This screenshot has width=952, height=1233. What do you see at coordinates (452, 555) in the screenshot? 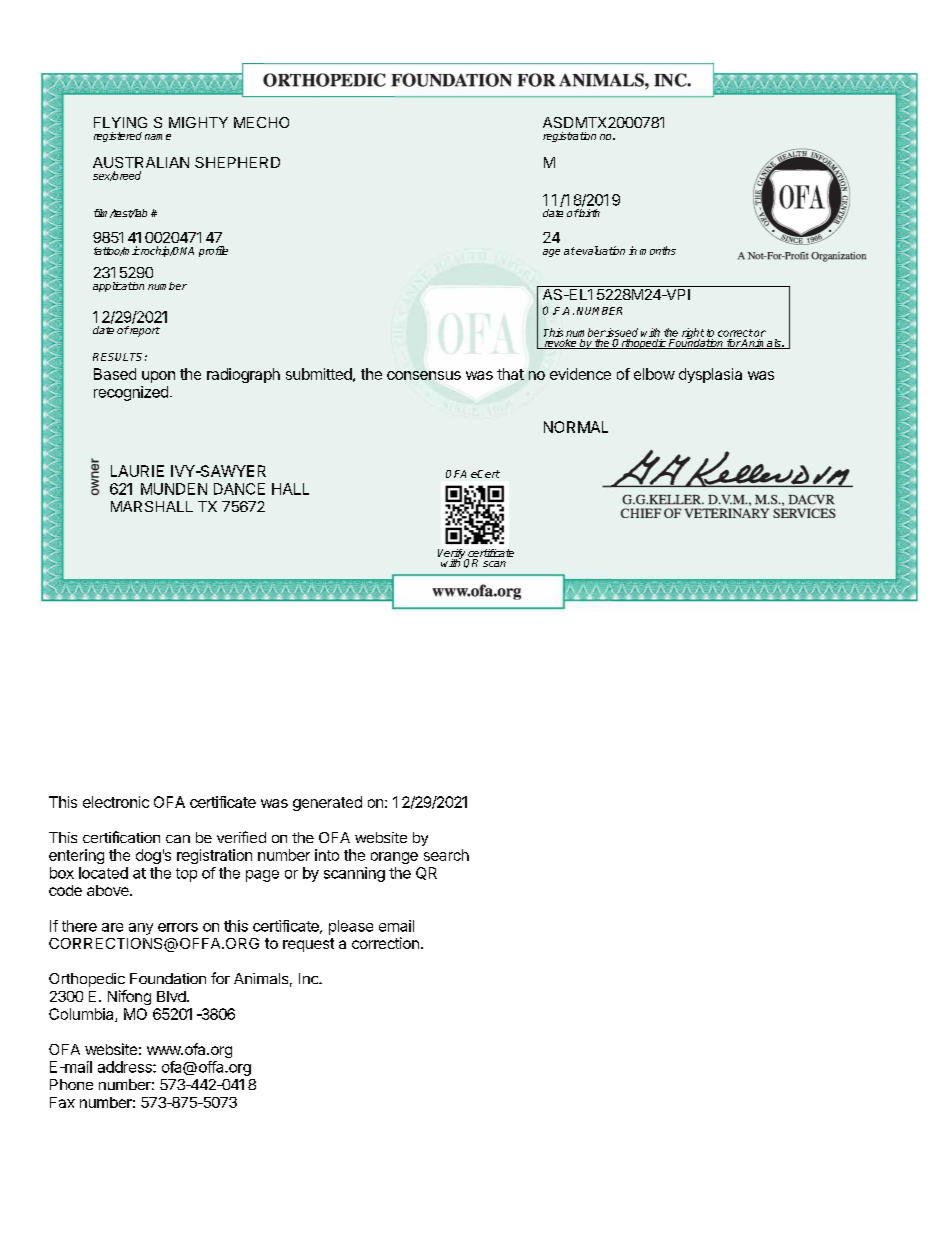
I see `Verify` at bounding box center [452, 555].
